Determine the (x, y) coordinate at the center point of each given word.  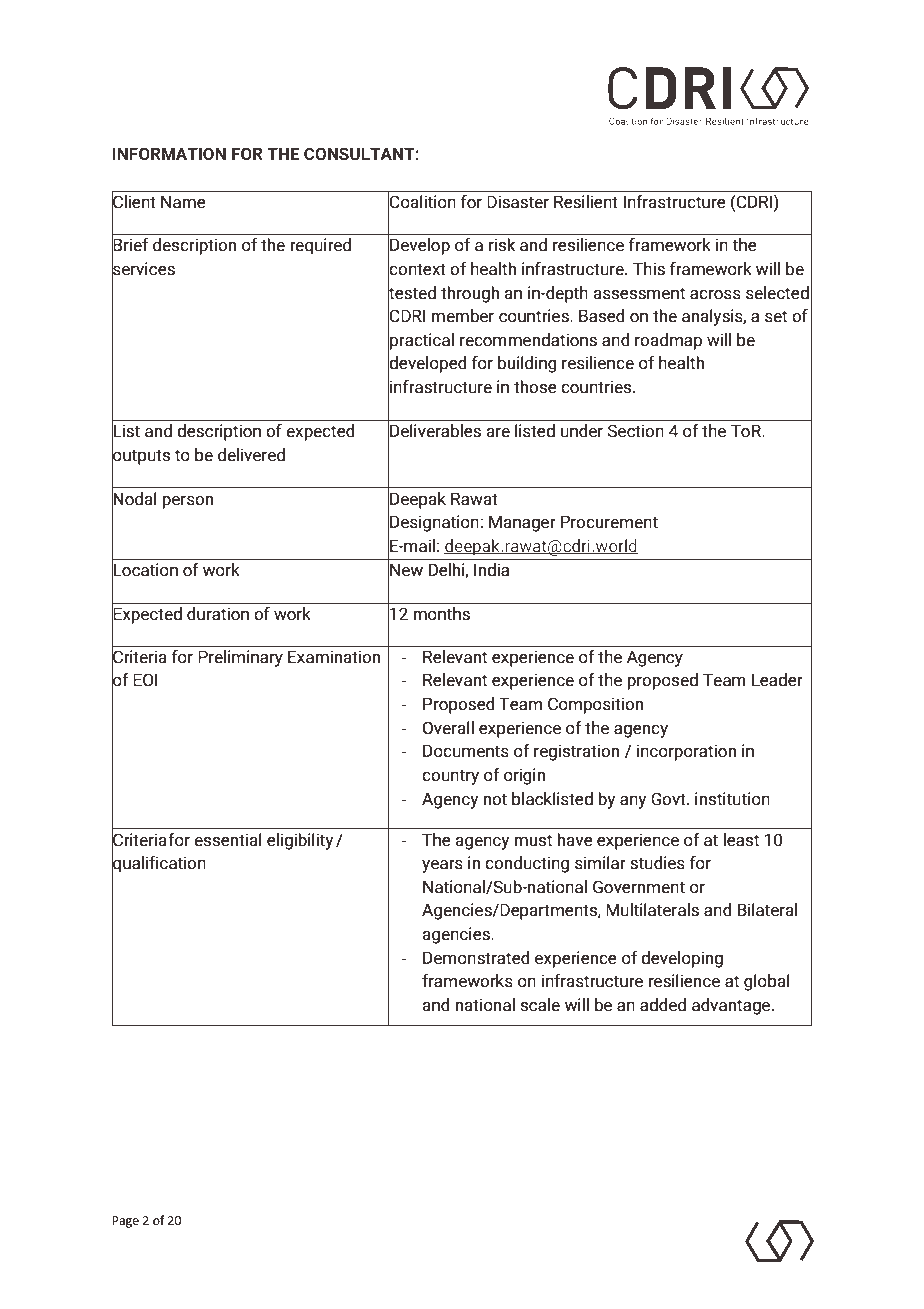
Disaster (518, 202)
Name (183, 202)
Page (125, 1222)
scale (540, 1005)
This (649, 269)
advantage (732, 1006)
